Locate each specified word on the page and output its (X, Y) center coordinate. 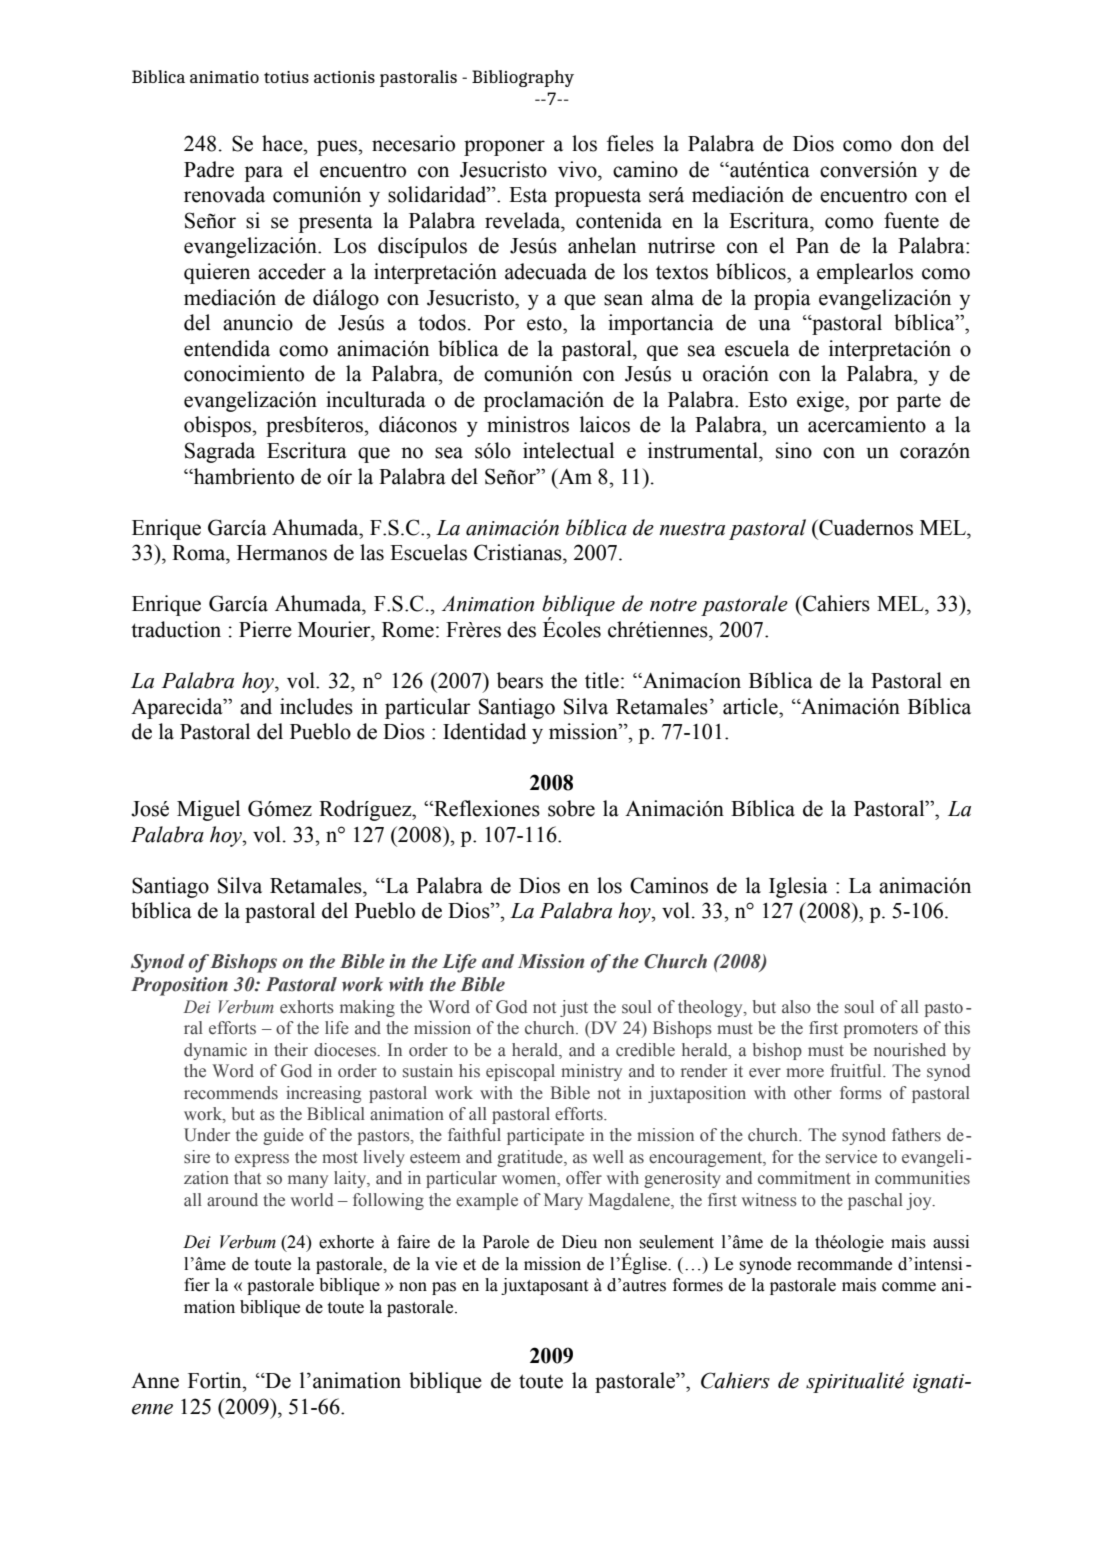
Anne (155, 1381)
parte (919, 402)
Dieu (579, 1242)
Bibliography (523, 78)
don (917, 143)
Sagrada (220, 452)
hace (283, 143)
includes (316, 706)
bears (520, 680)
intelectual (568, 450)
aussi (951, 1242)
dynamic (215, 1051)
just (574, 1008)
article (751, 706)
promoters (881, 1030)
